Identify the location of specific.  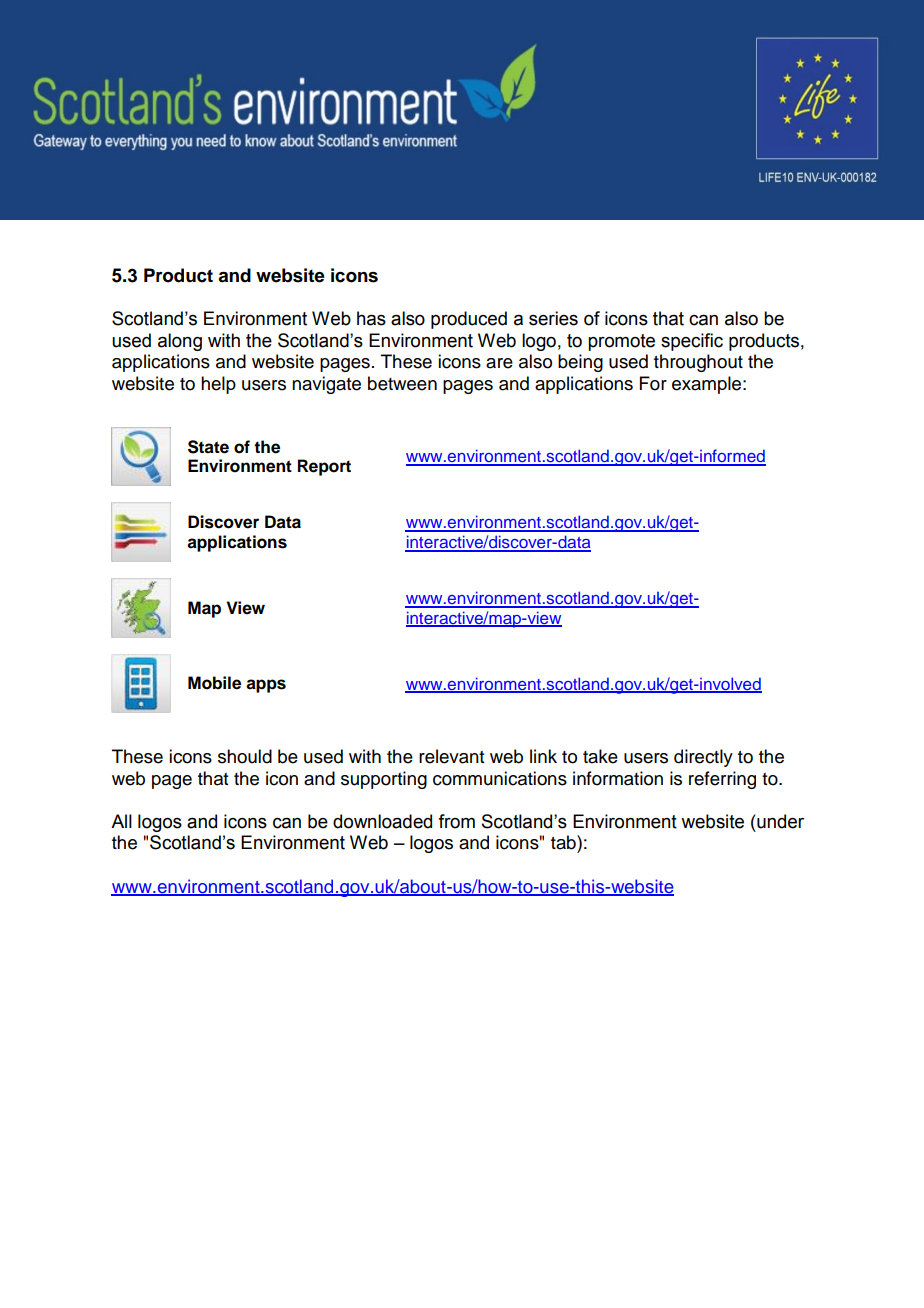
(692, 342).
